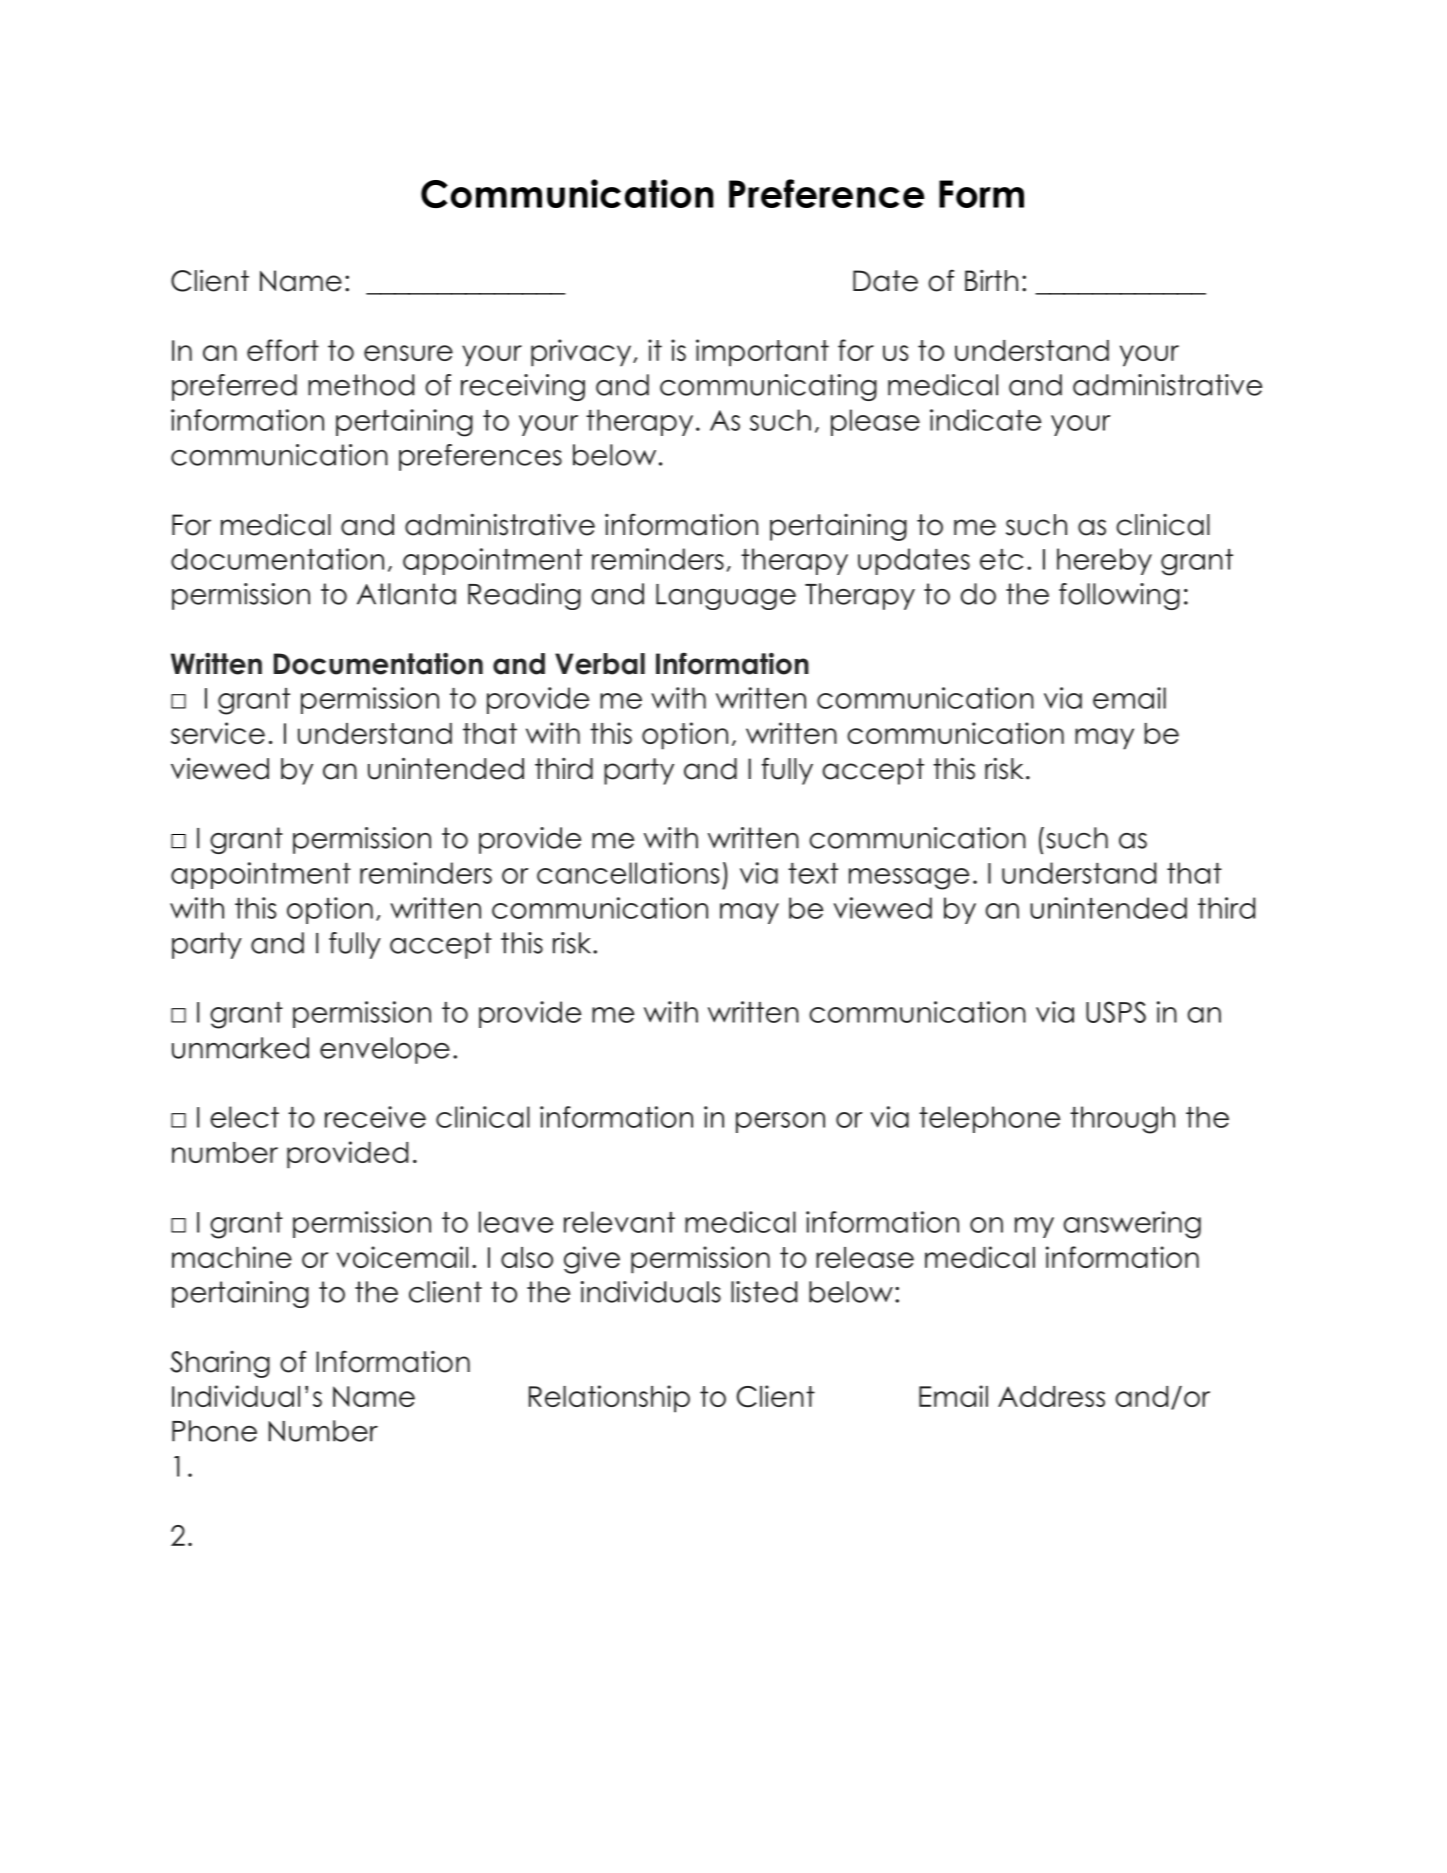  Describe the element at coordinates (1051, 1396) in the document. I see `Address` at that location.
